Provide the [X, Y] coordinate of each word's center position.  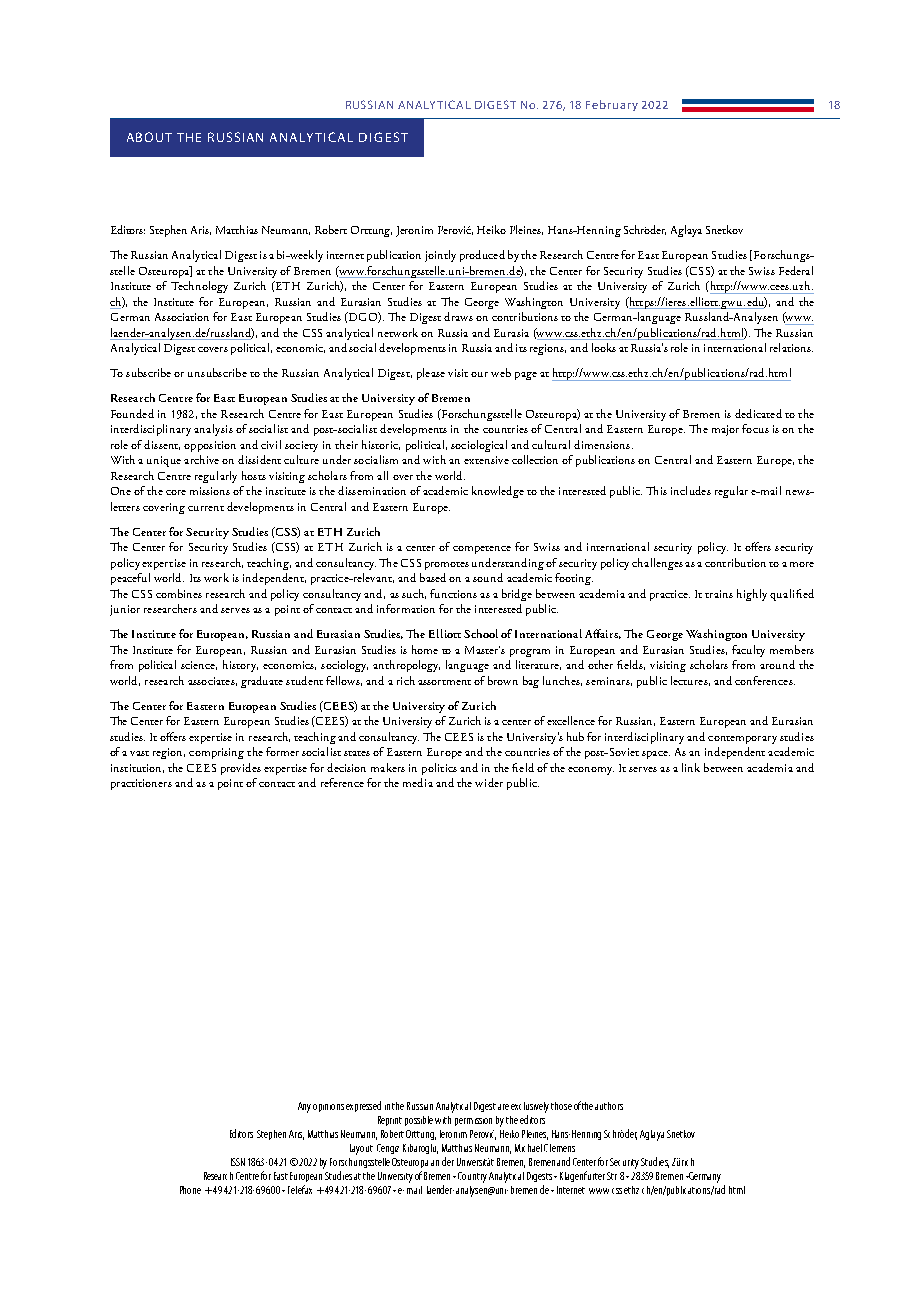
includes [691, 490]
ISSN [238, 1162]
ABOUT [149, 137]
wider [489, 782]
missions [210, 491]
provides [241, 769]
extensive [486, 460]
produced [482, 256]
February [612, 105]
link [691, 767]
